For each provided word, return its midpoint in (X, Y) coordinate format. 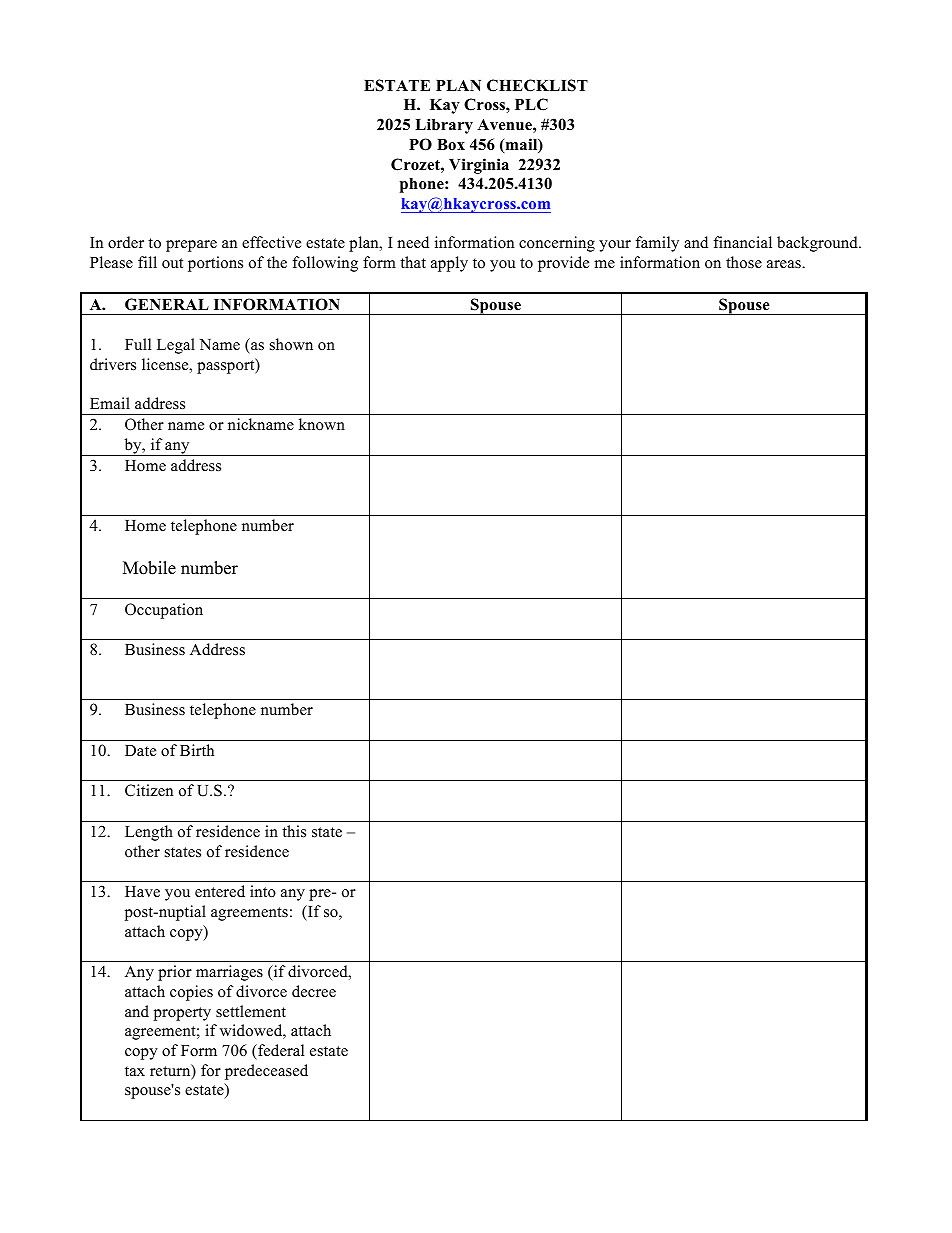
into (263, 891)
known (322, 424)
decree (314, 991)
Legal (176, 346)
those (744, 262)
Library (444, 126)
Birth (197, 750)
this (294, 831)
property (182, 1014)
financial (743, 242)
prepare (191, 246)
